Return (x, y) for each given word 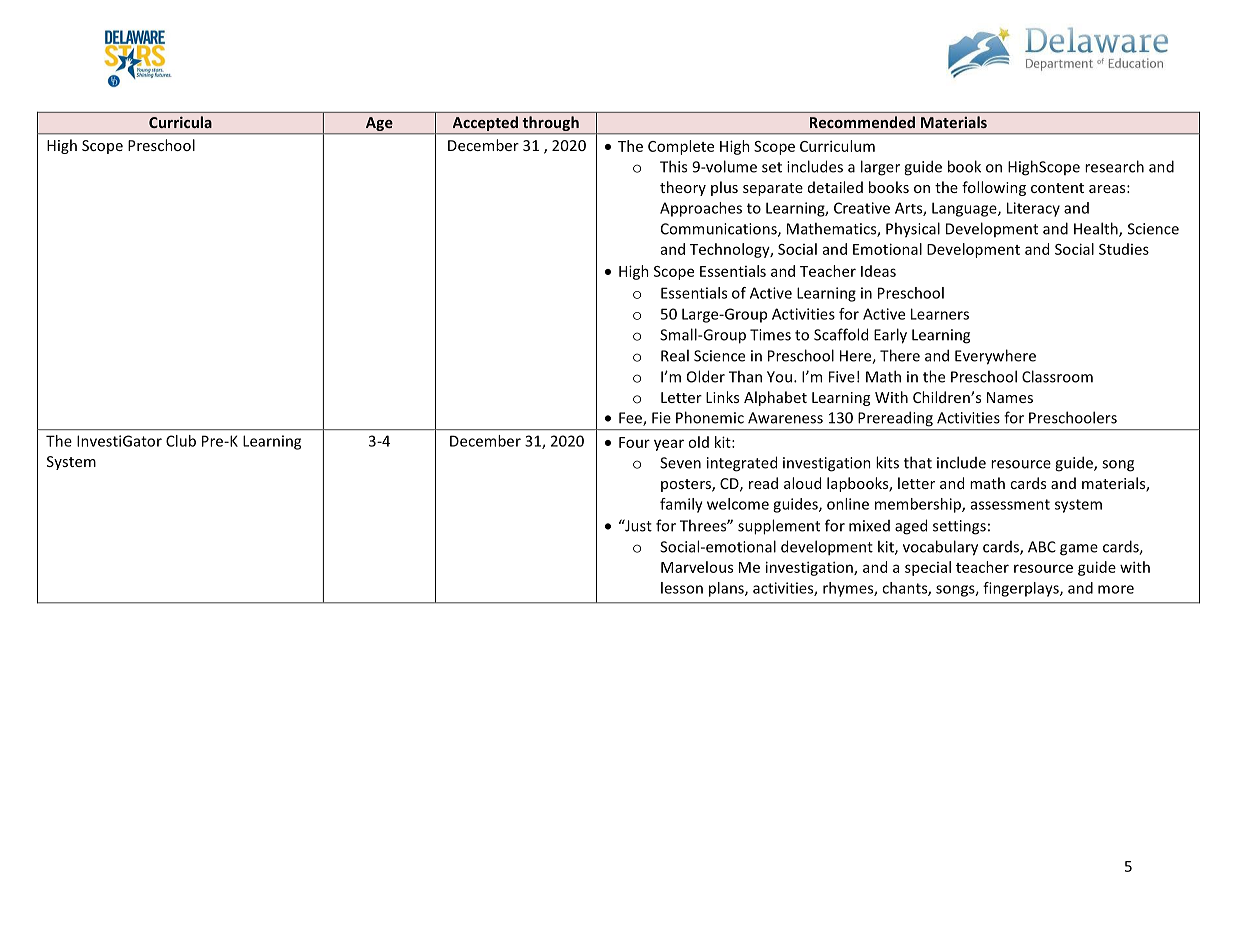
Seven (680, 463)
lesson (682, 588)
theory (683, 188)
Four (634, 442)
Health (1097, 229)
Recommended (862, 122)
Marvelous (697, 567)
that (918, 462)
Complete (681, 147)
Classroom (1057, 376)
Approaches (701, 209)
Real (675, 355)
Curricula (180, 122)
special (928, 568)
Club (181, 441)
